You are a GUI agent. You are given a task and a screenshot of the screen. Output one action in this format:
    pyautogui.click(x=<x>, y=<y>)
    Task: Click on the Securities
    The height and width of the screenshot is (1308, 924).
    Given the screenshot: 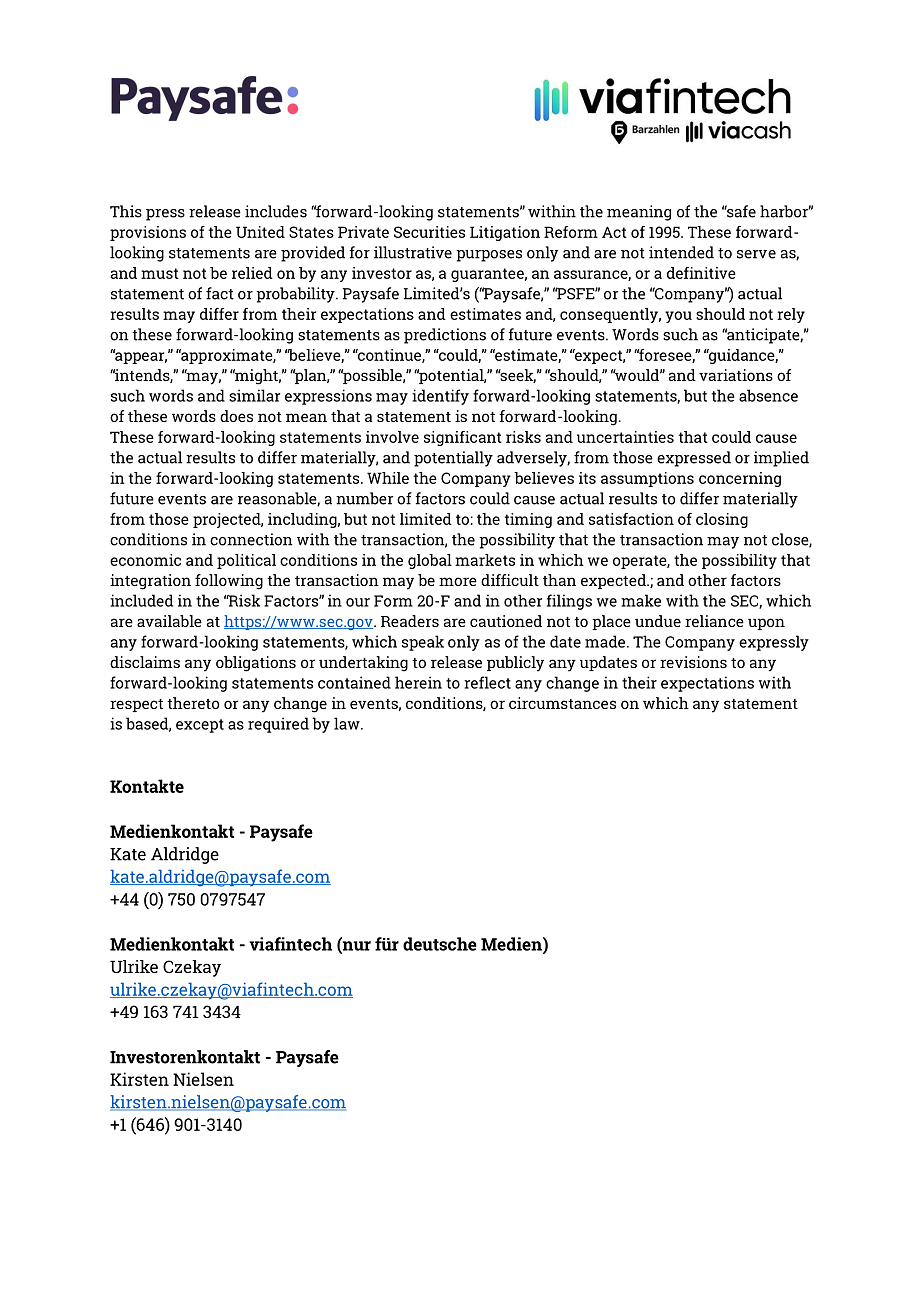 What is the action you would take?
    pyautogui.click(x=429, y=232)
